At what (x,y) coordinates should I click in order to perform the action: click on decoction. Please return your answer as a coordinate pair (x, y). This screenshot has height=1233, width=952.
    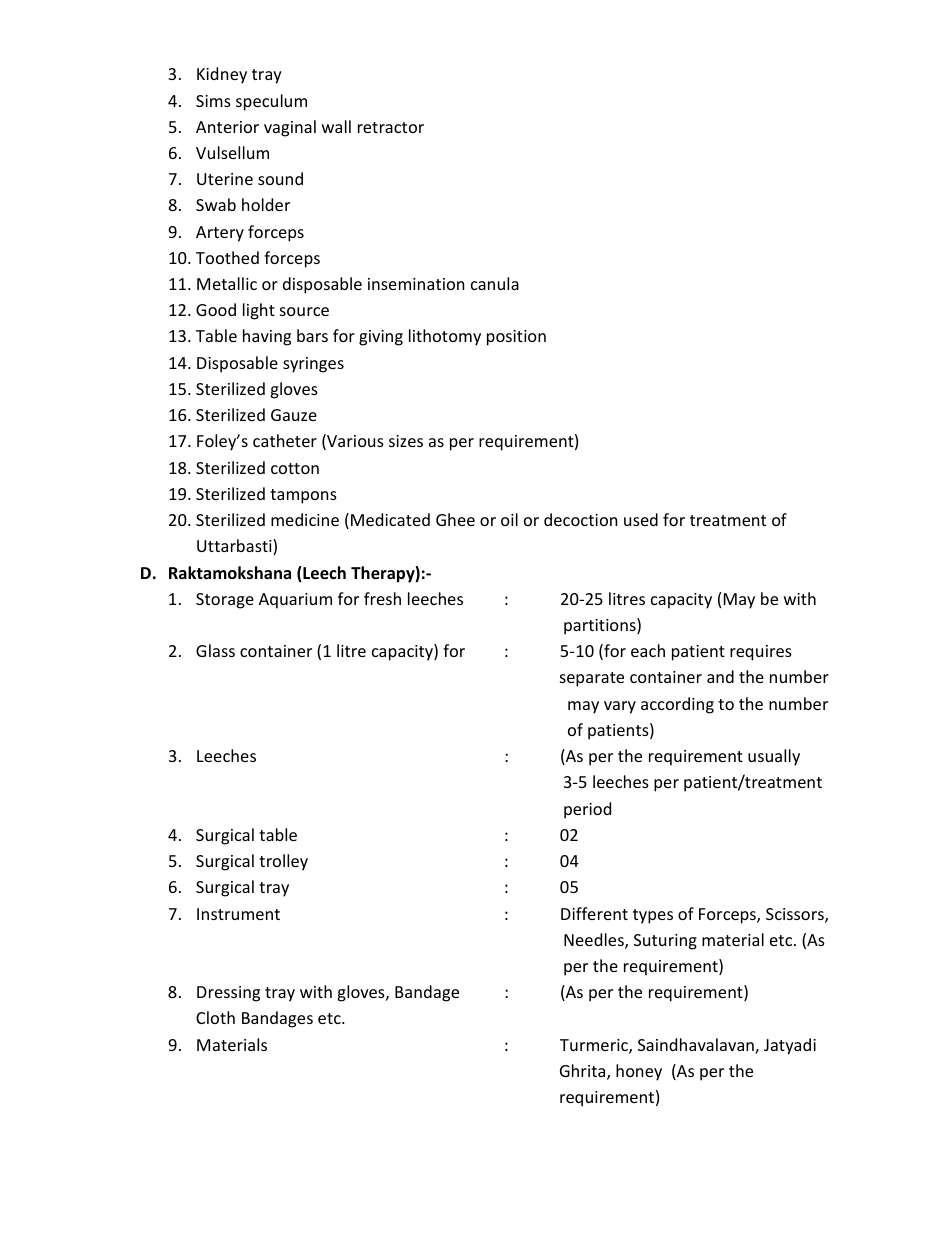
    Looking at the image, I should click on (580, 519).
